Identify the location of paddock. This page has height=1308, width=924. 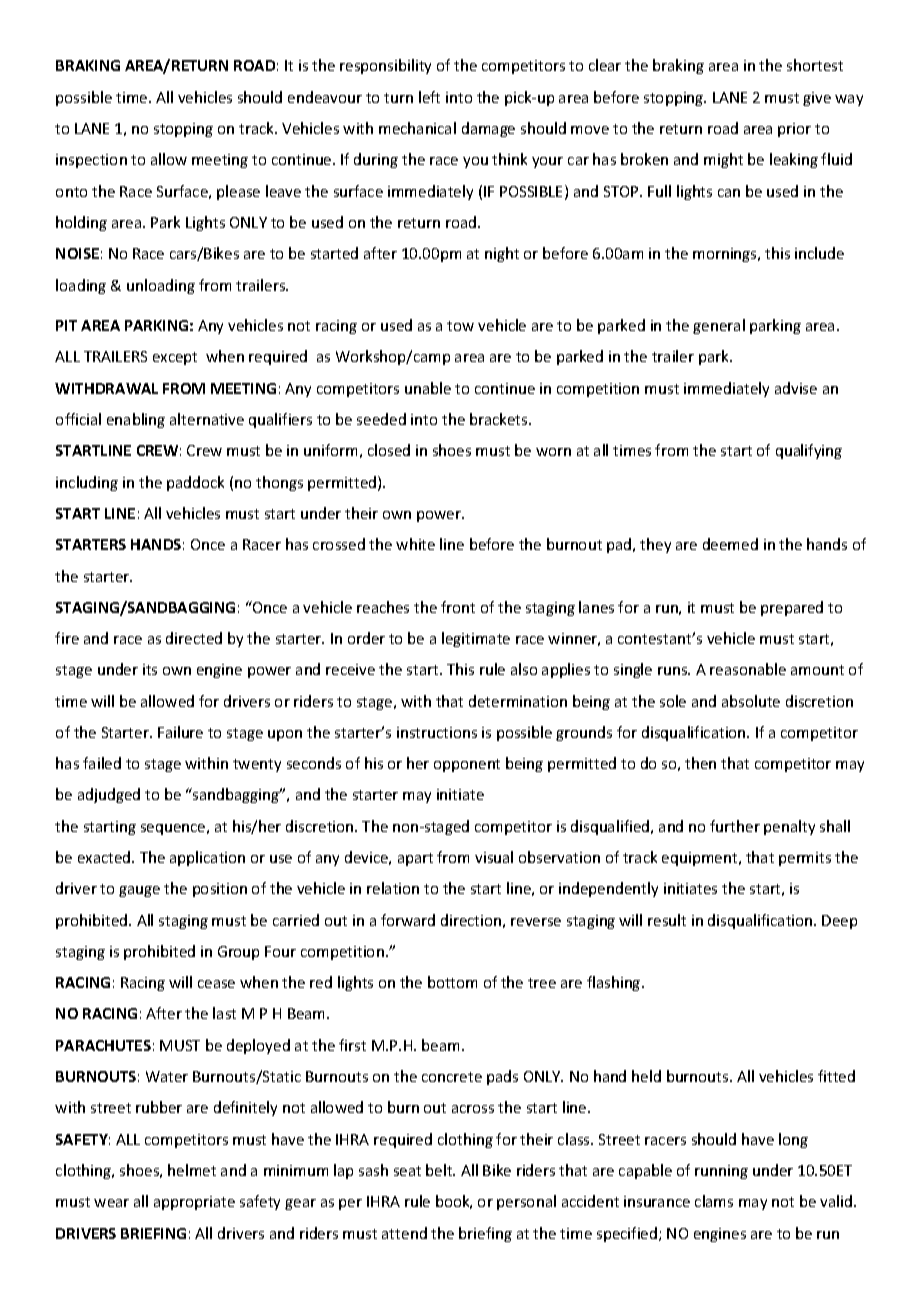
(195, 483).
